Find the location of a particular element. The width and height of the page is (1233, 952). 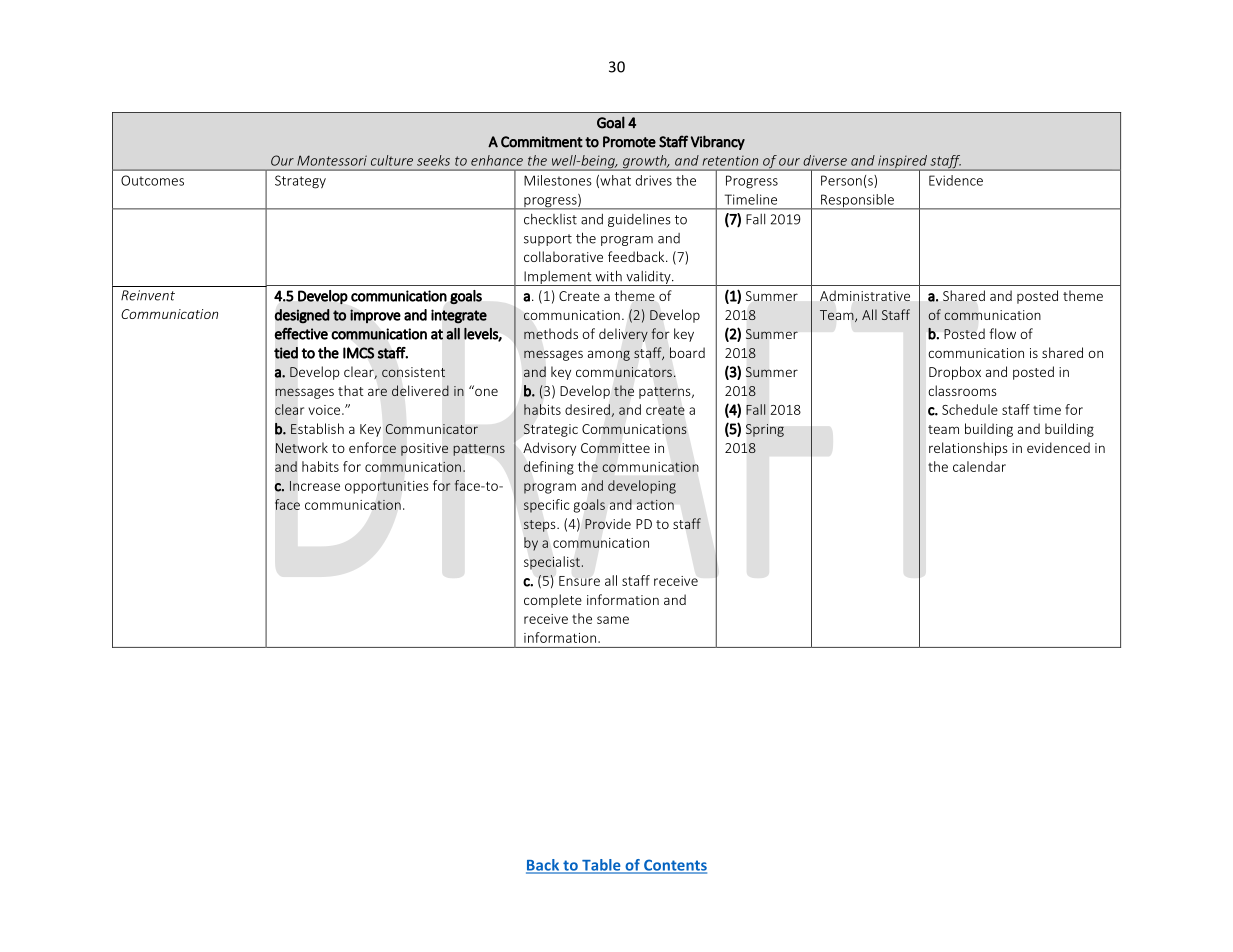

Ensure is located at coordinates (579, 581).
